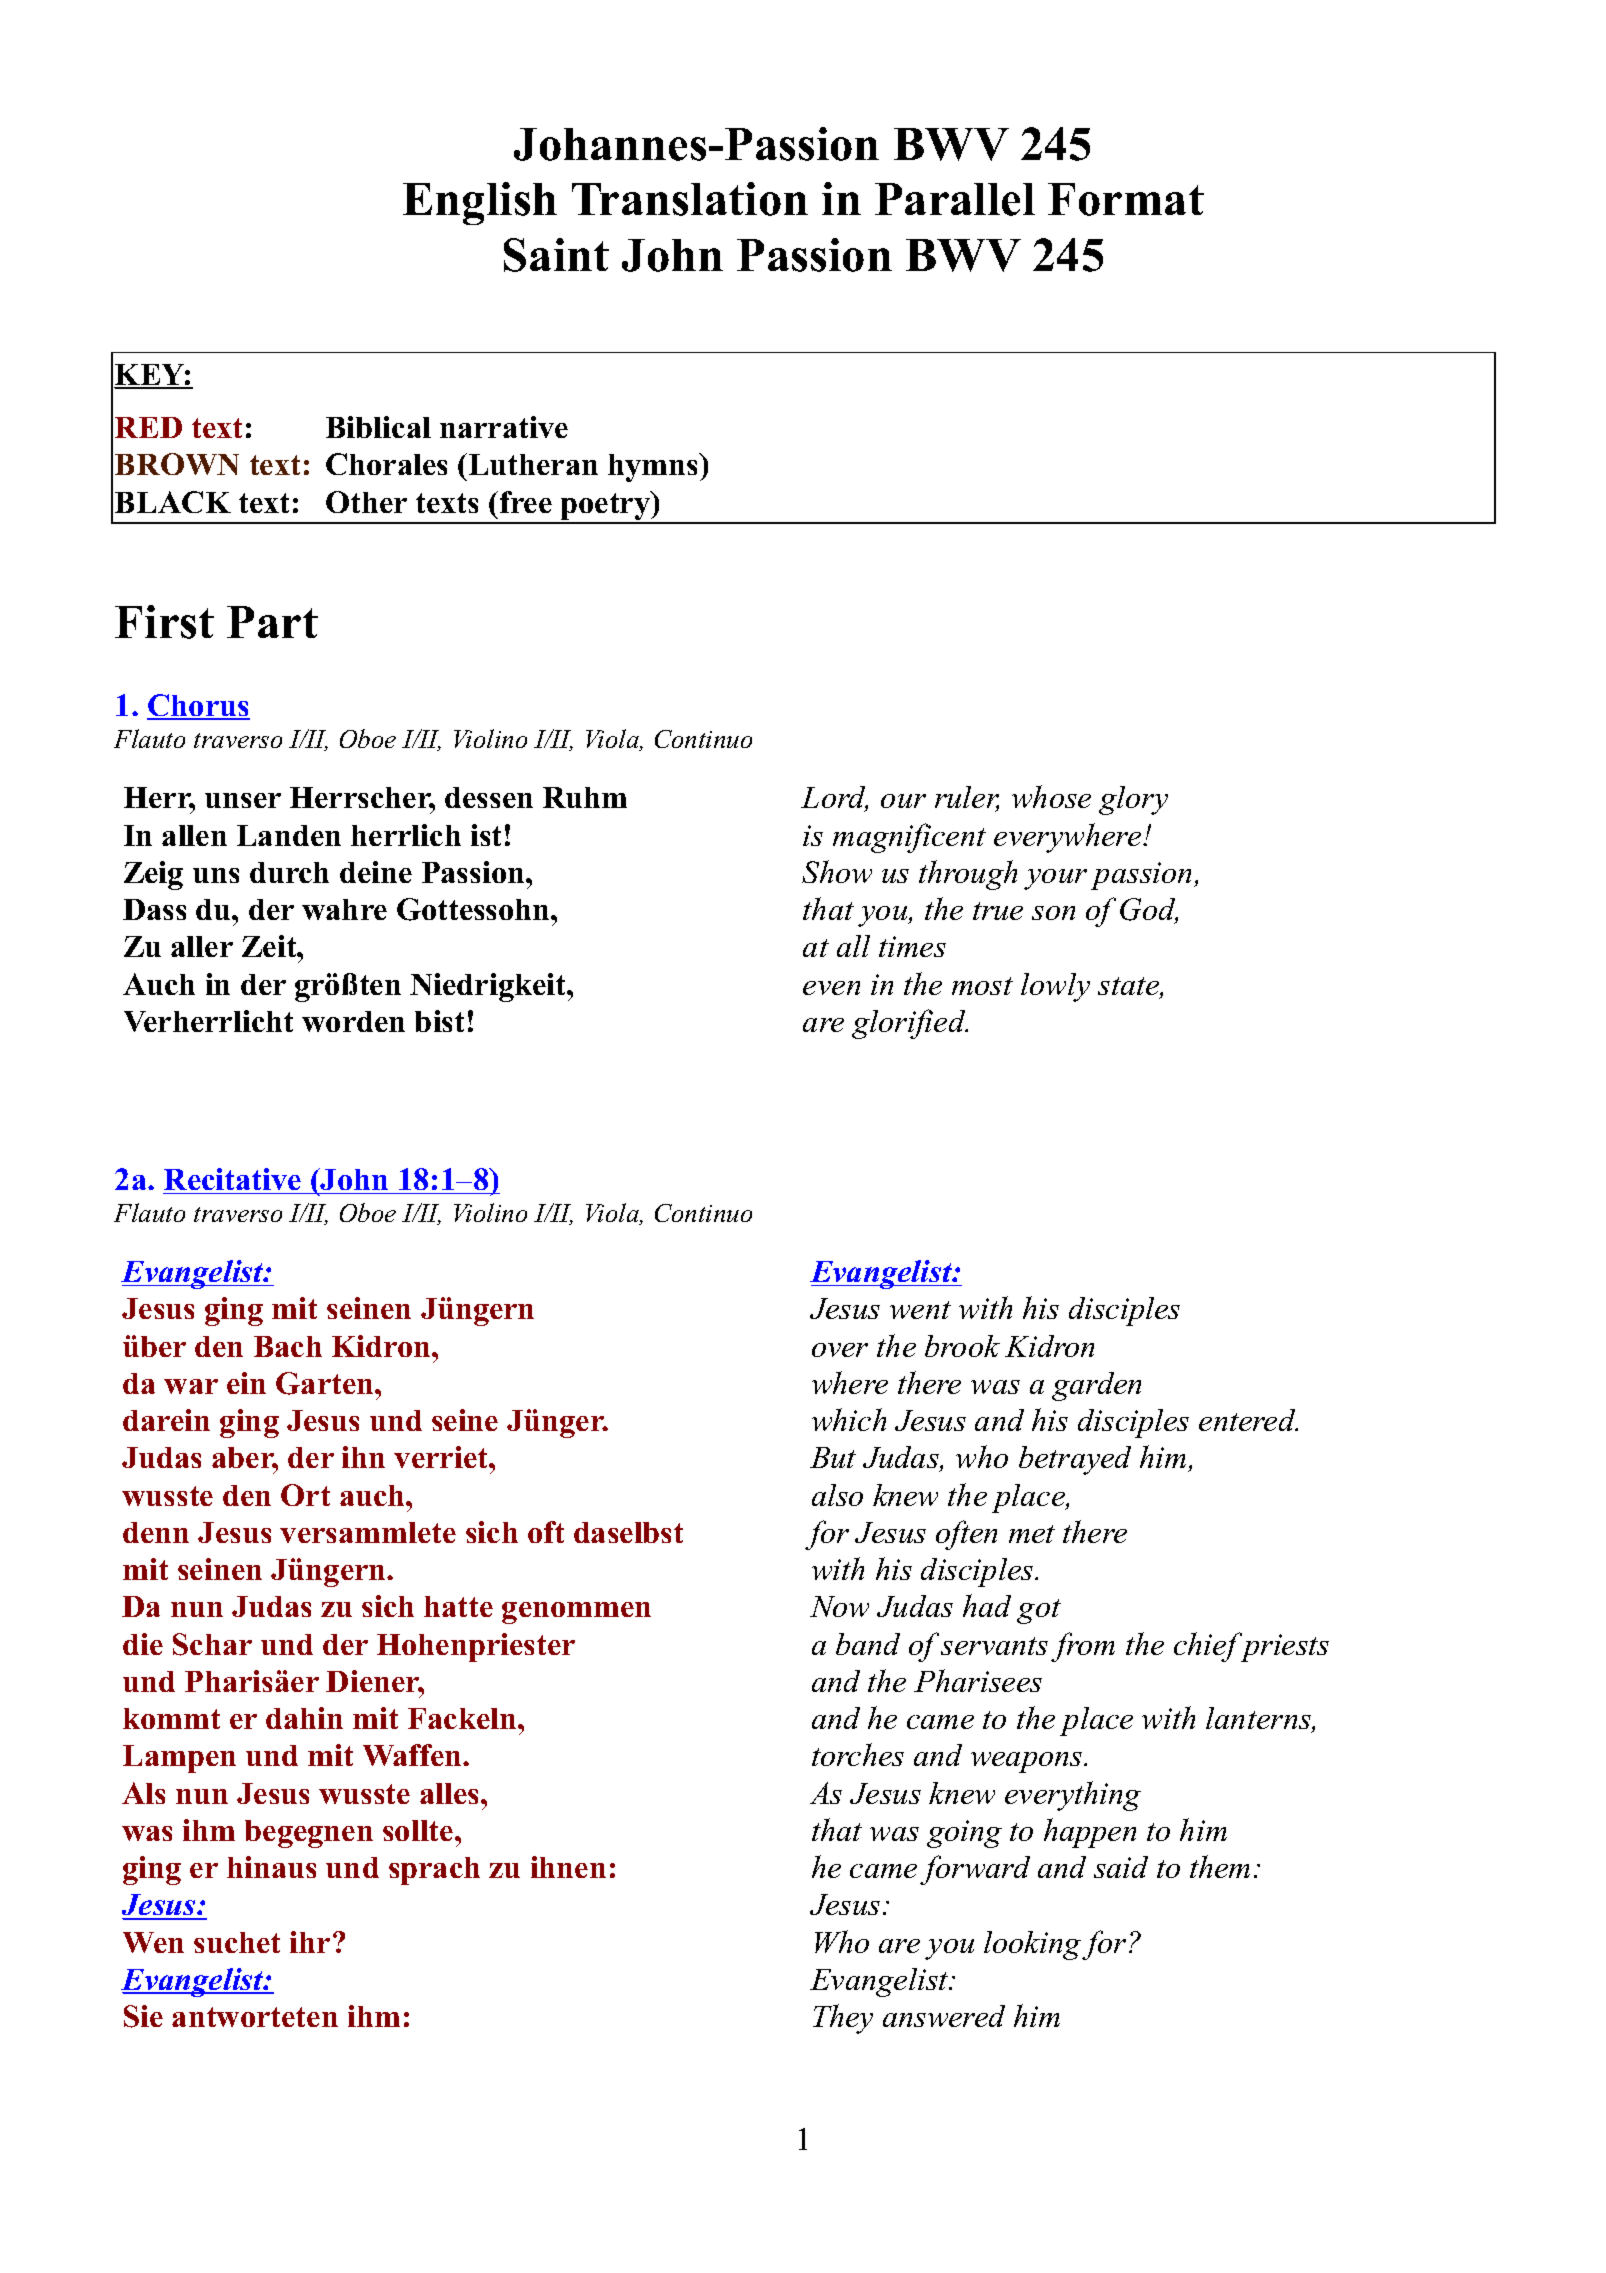 The height and width of the image is (2273, 1606). Describe the element at coordinates (310, 1942) in the image. I see `ihr` at that location.
